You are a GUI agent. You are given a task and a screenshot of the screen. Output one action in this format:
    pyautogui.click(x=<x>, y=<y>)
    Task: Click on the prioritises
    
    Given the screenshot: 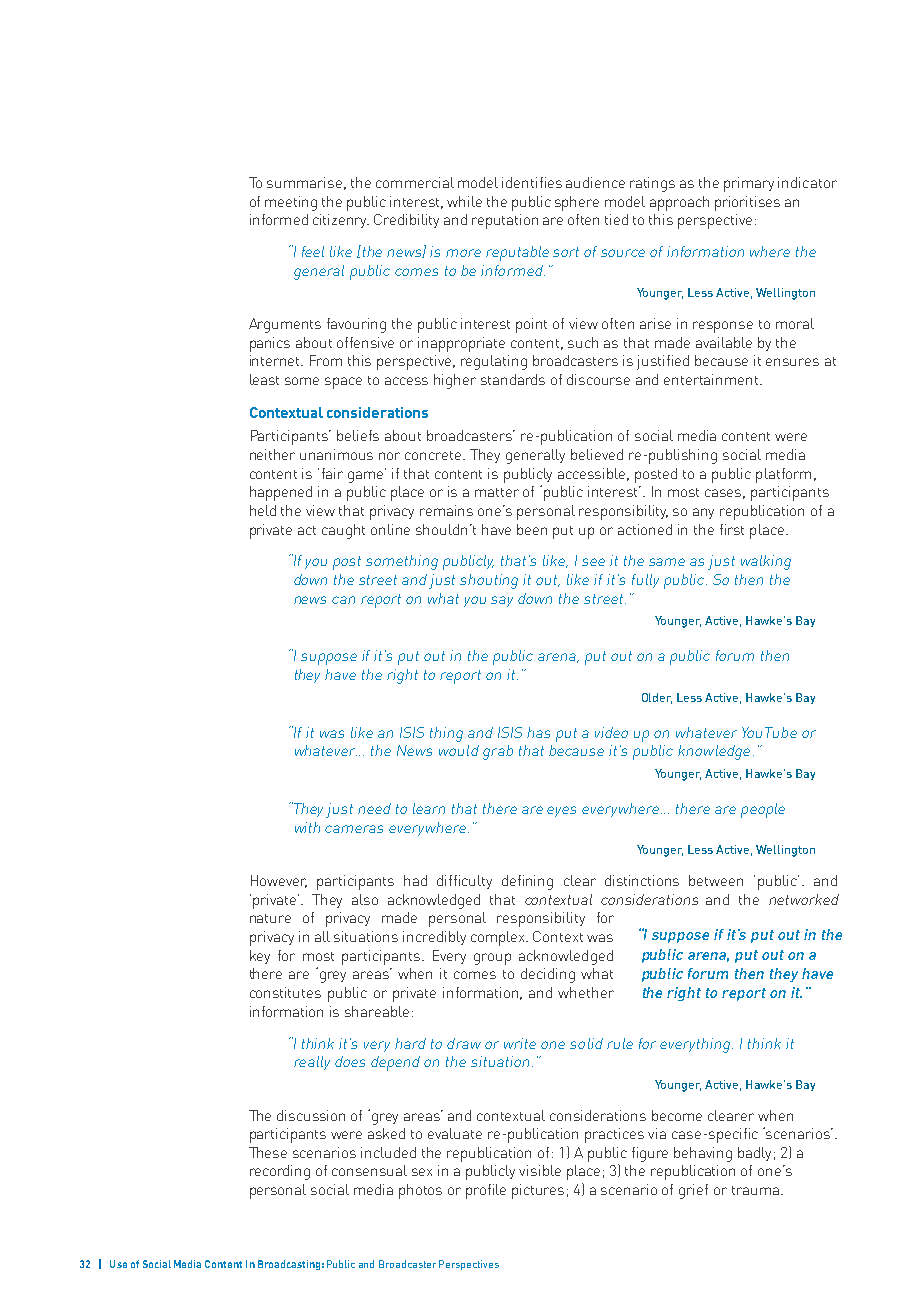 What is the action you would take?
    pyautogui.click(x=747, y=203)
